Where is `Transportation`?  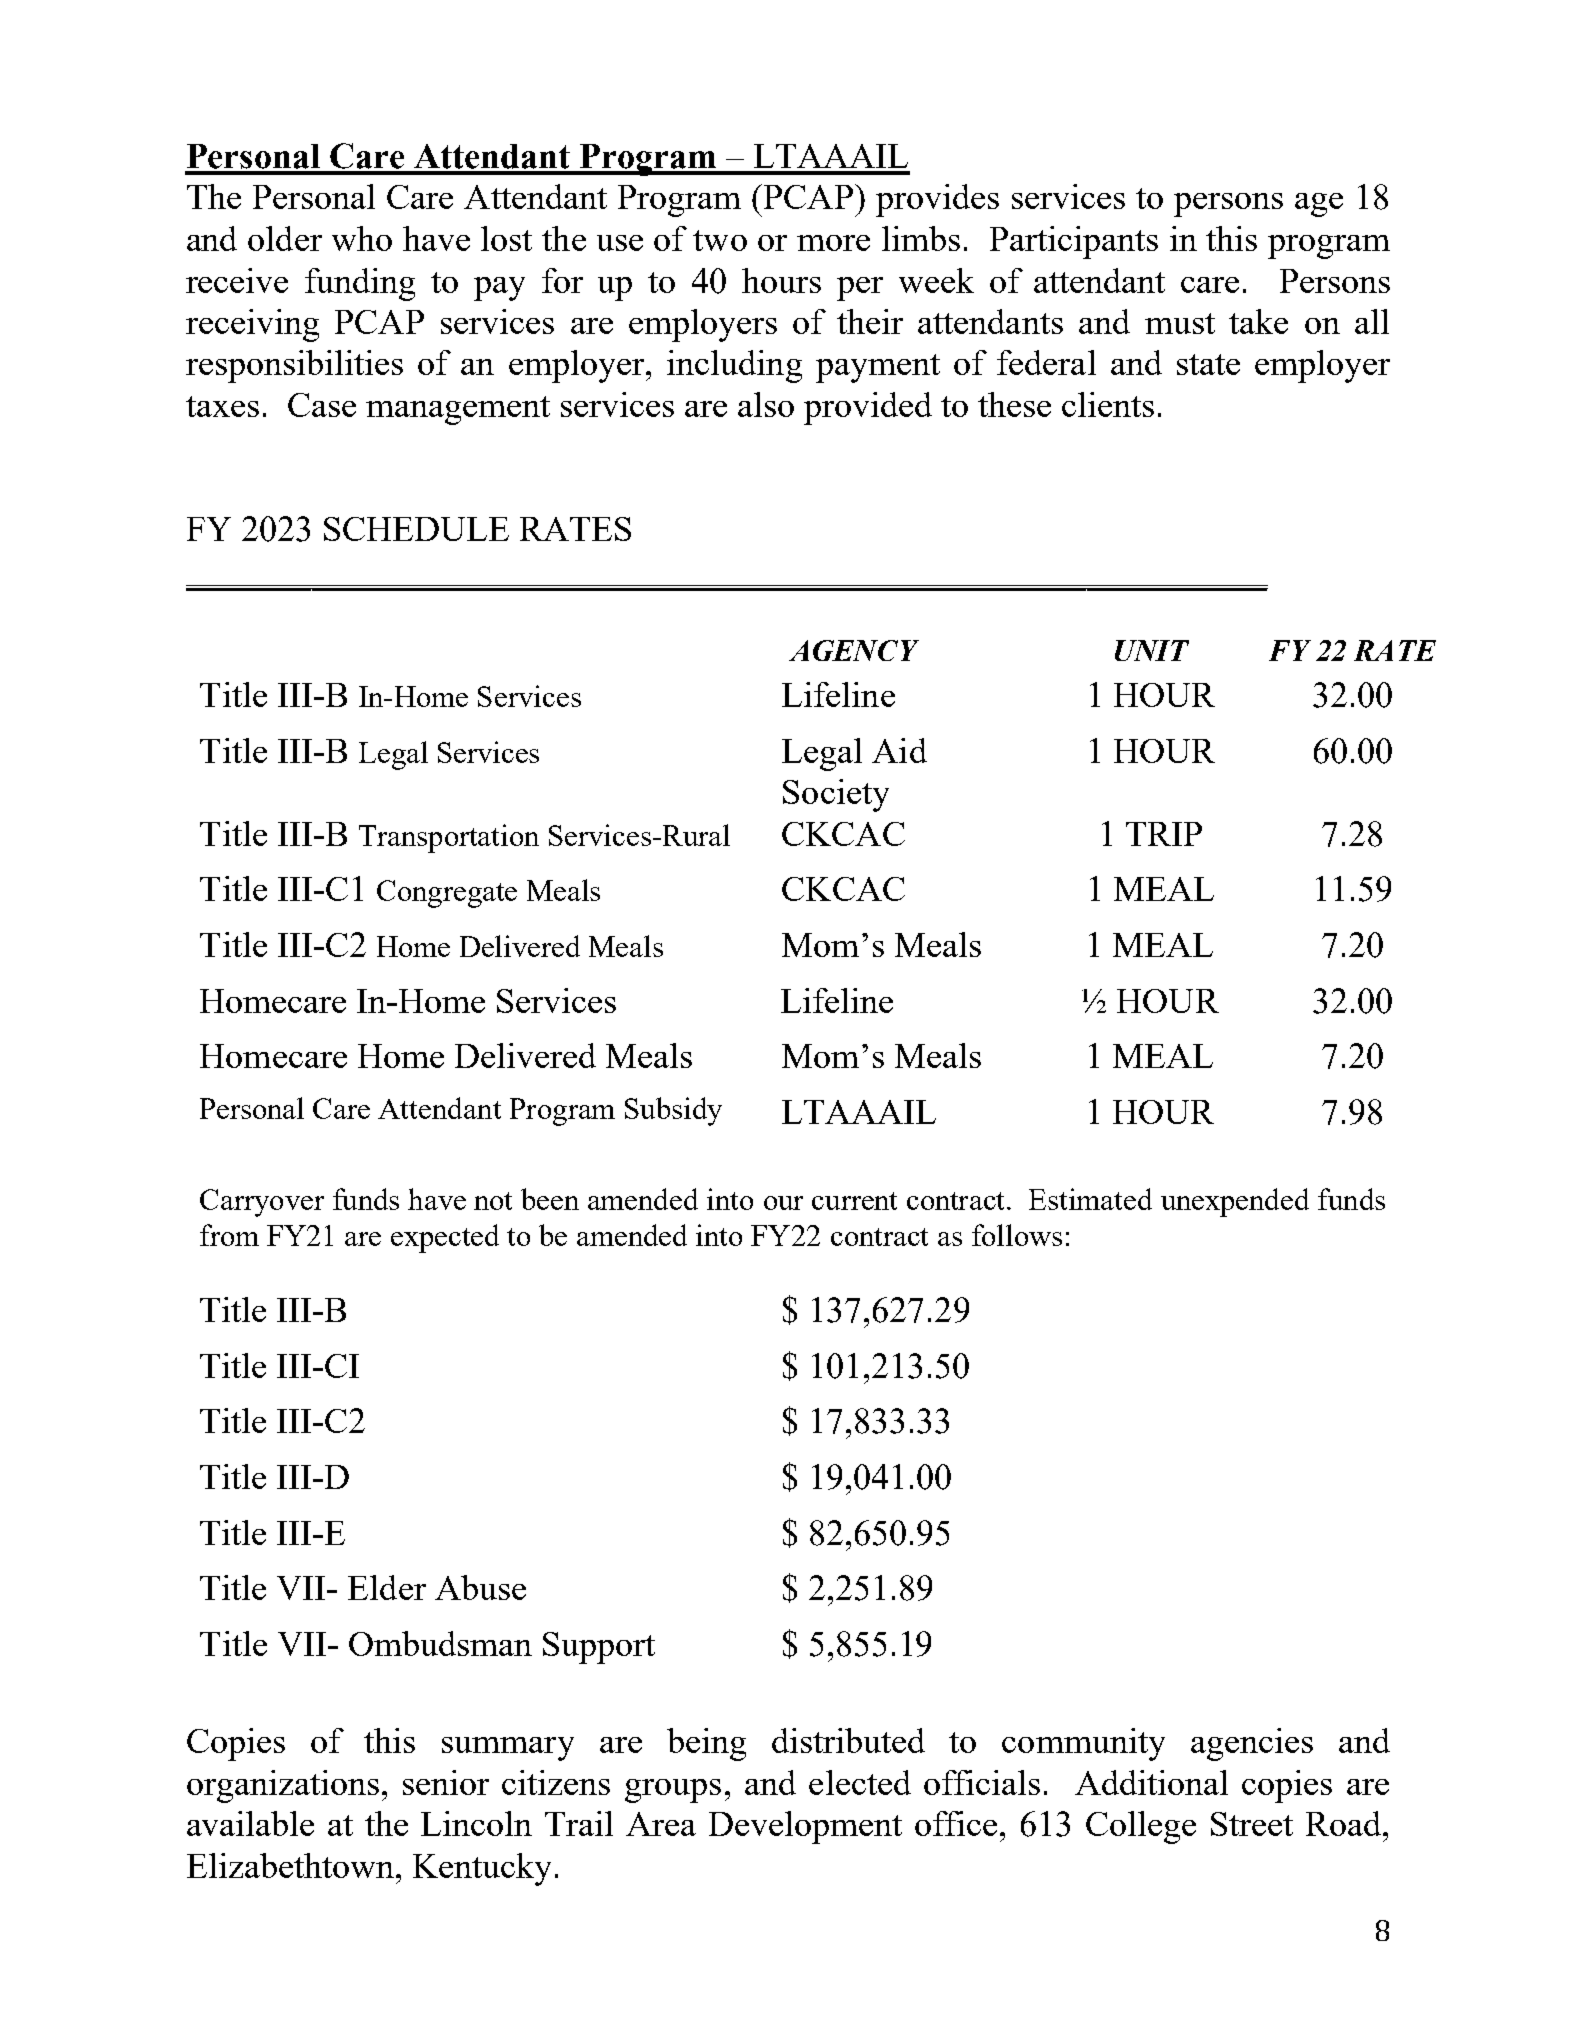
Transportation is located at coordinates (449, 838).
